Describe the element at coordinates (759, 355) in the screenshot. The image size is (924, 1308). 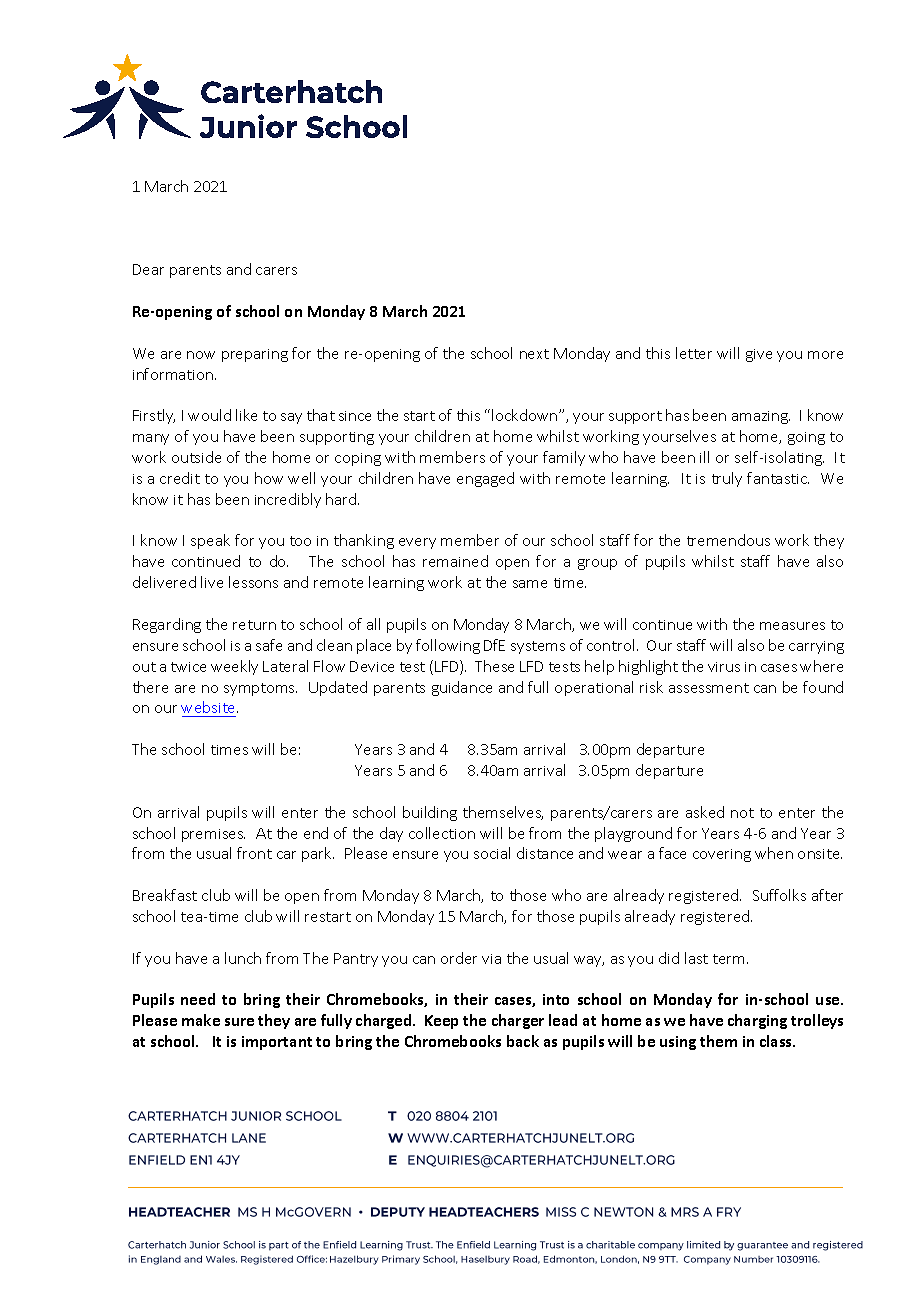
I see `give` at that location.
